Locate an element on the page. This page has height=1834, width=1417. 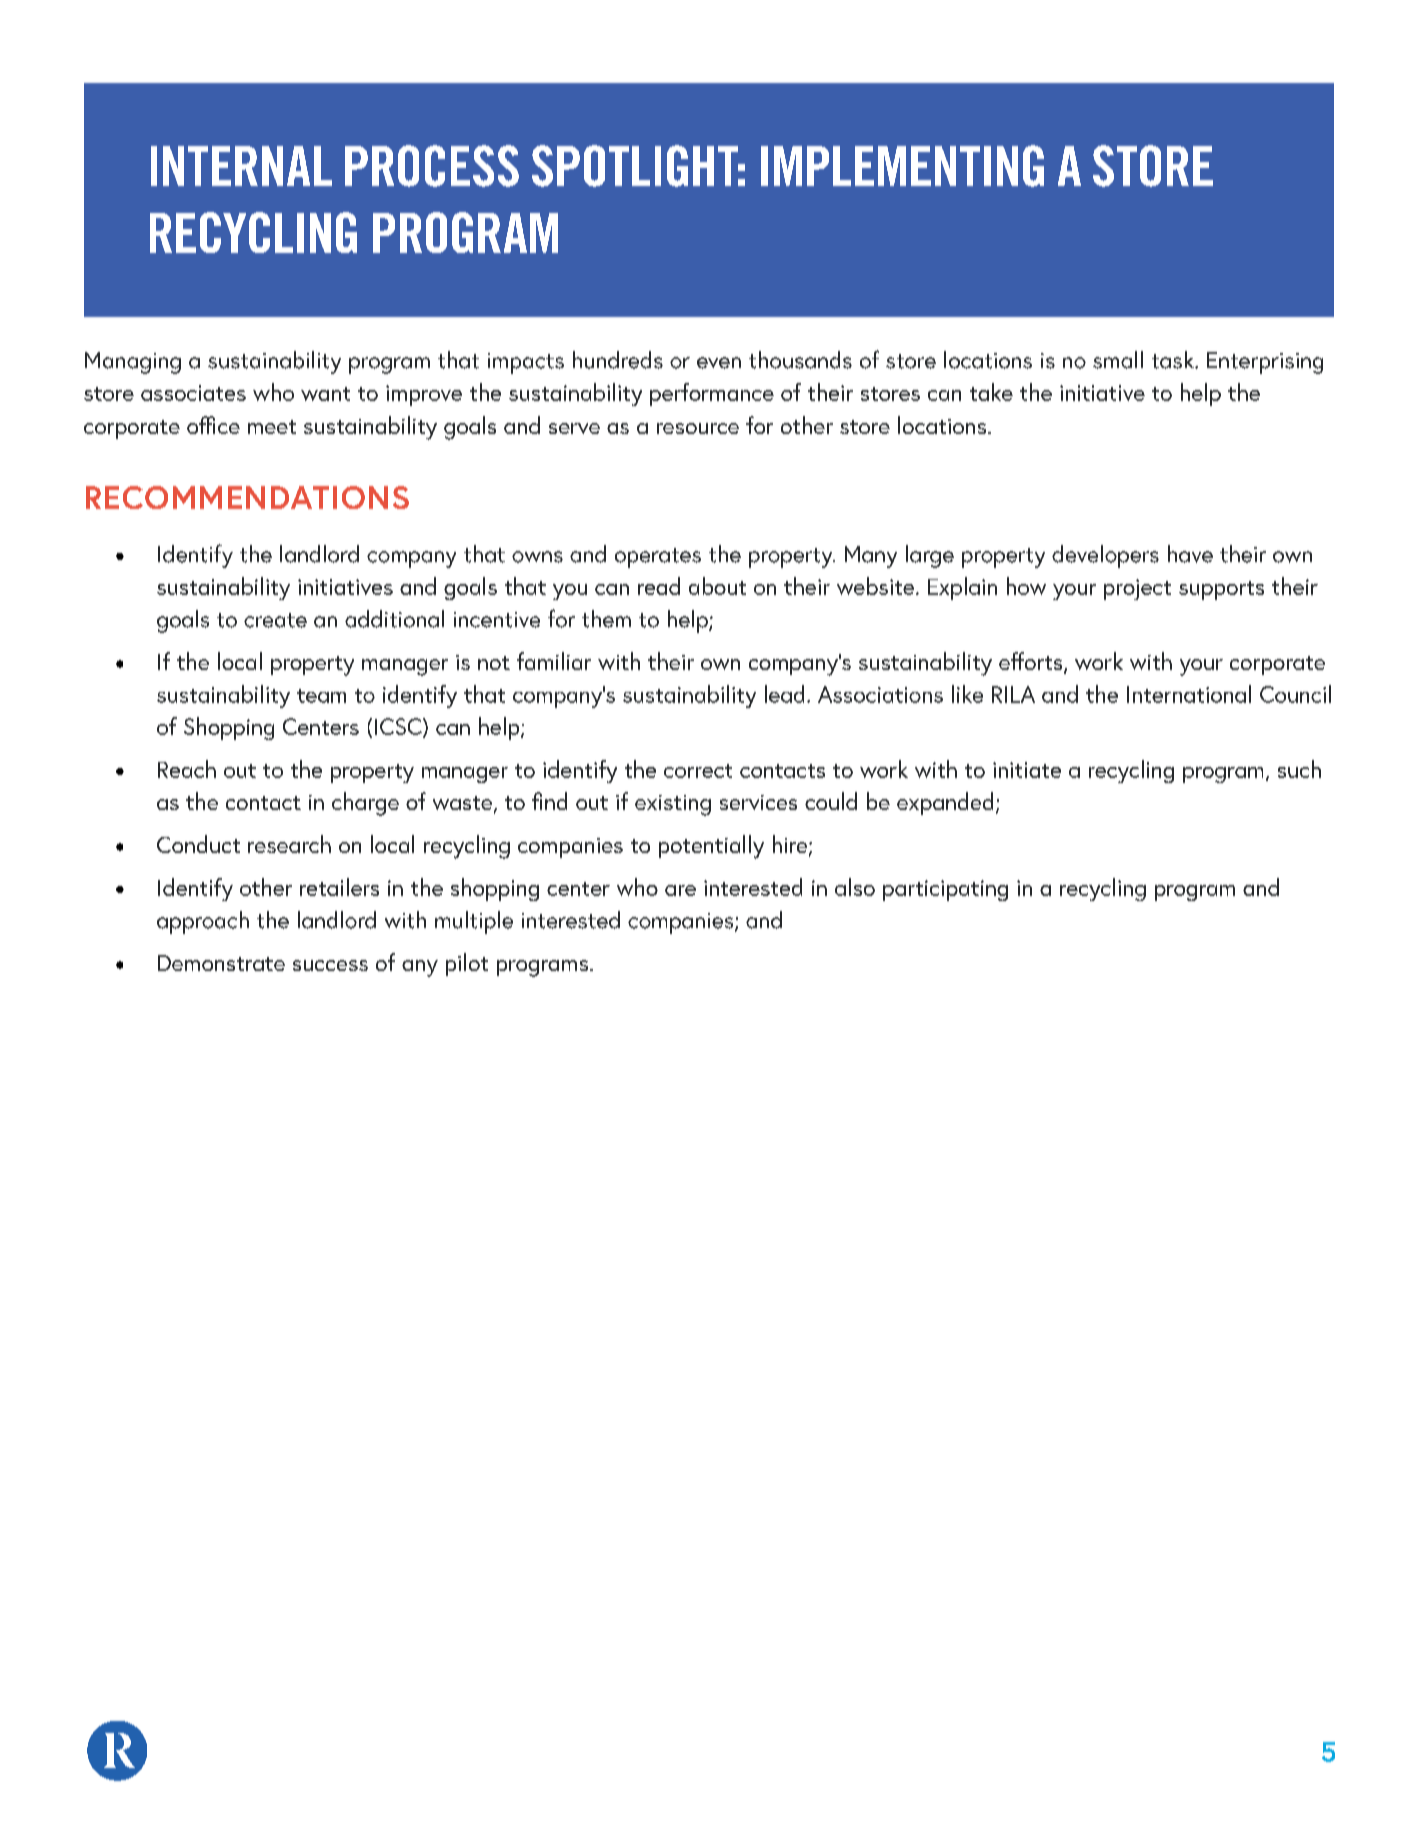
even is located at coordinates (719, 363).
